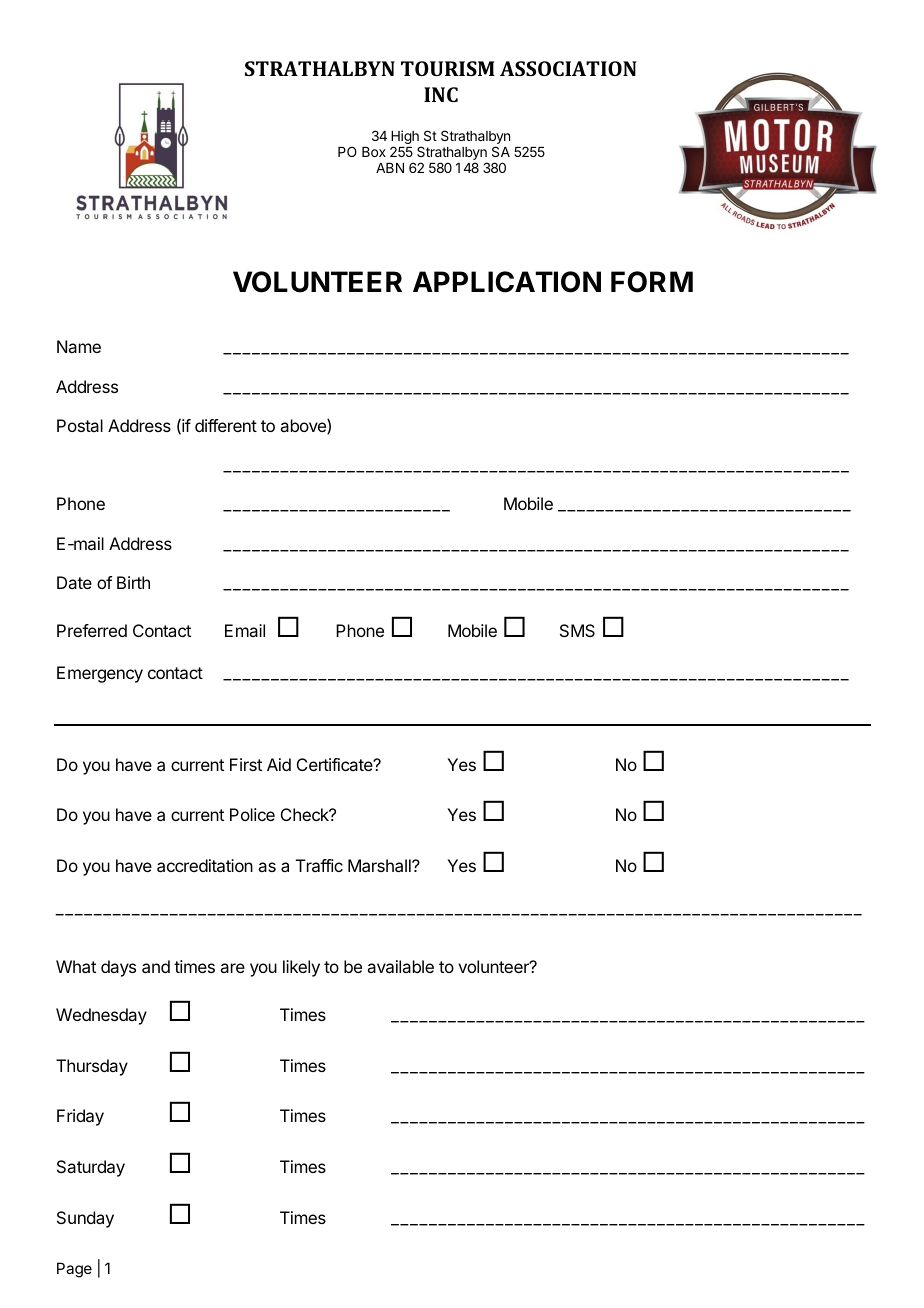 Image resolution: width=924 pixels, height=1308 pixels. Describe the element at coordinates (374, 152) in the screenshot. I see `Box` at that location.
